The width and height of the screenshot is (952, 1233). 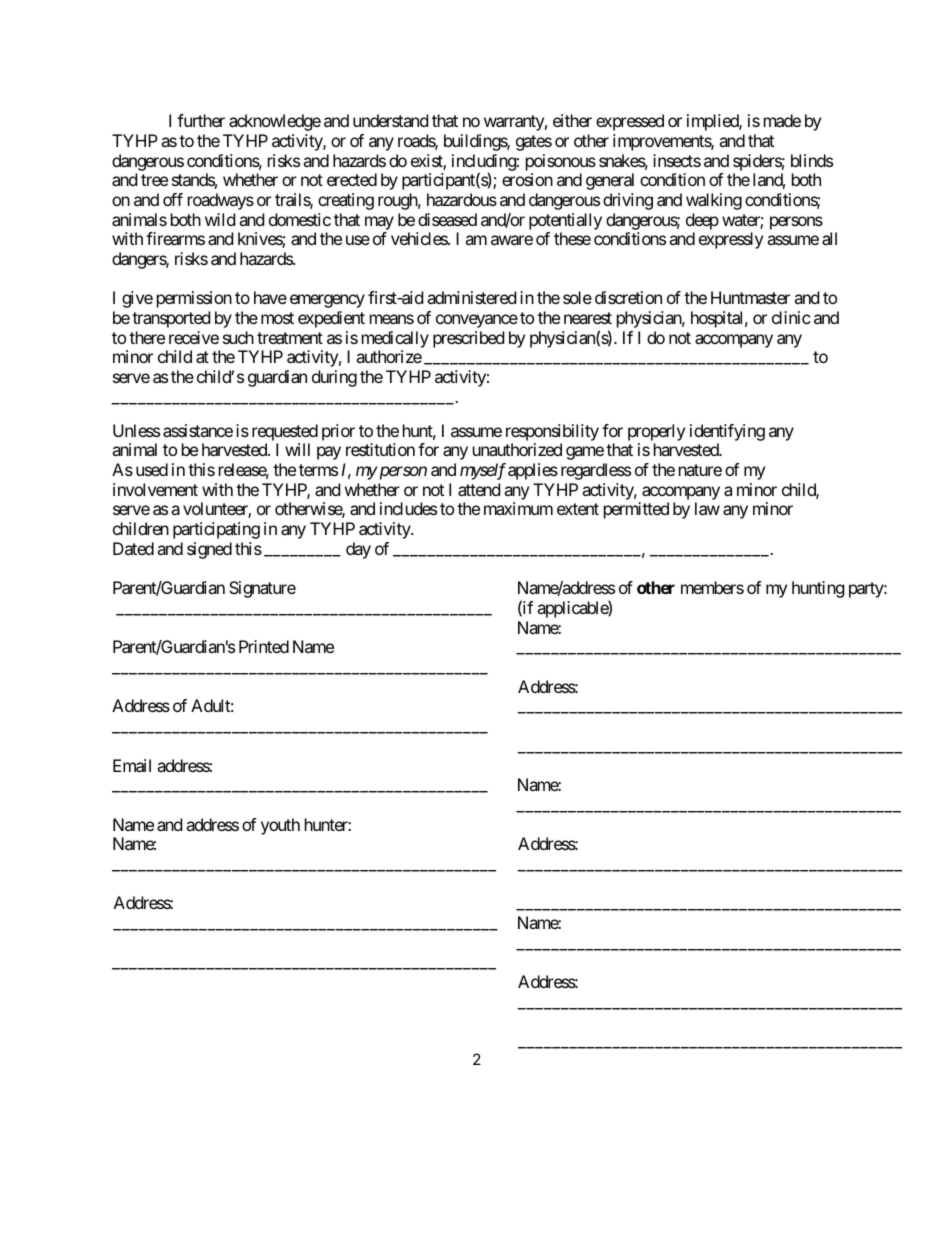 I want to click on used, so click(x=152, y=469).
